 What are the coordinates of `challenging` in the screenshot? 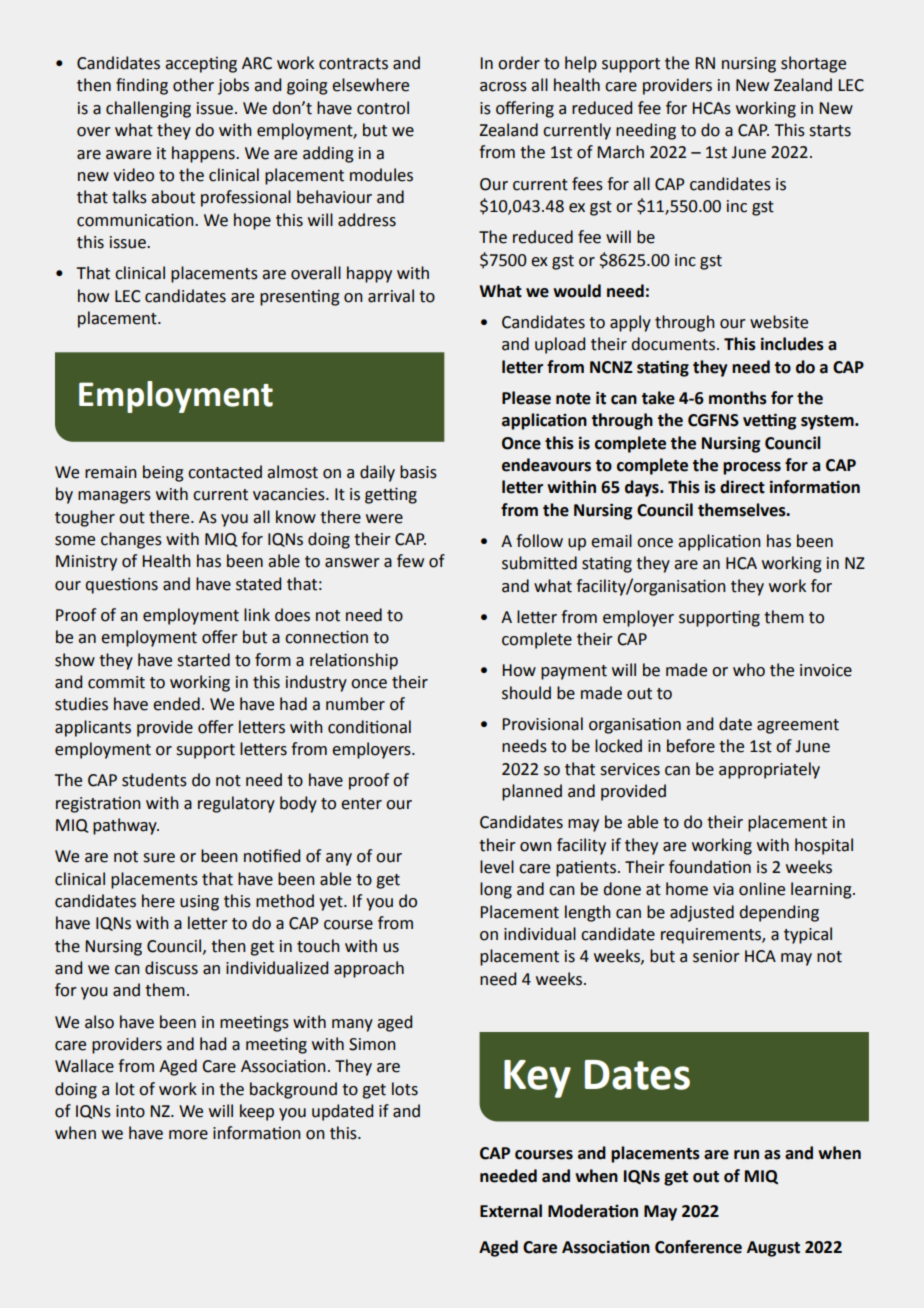 It's located at (148, 109).
